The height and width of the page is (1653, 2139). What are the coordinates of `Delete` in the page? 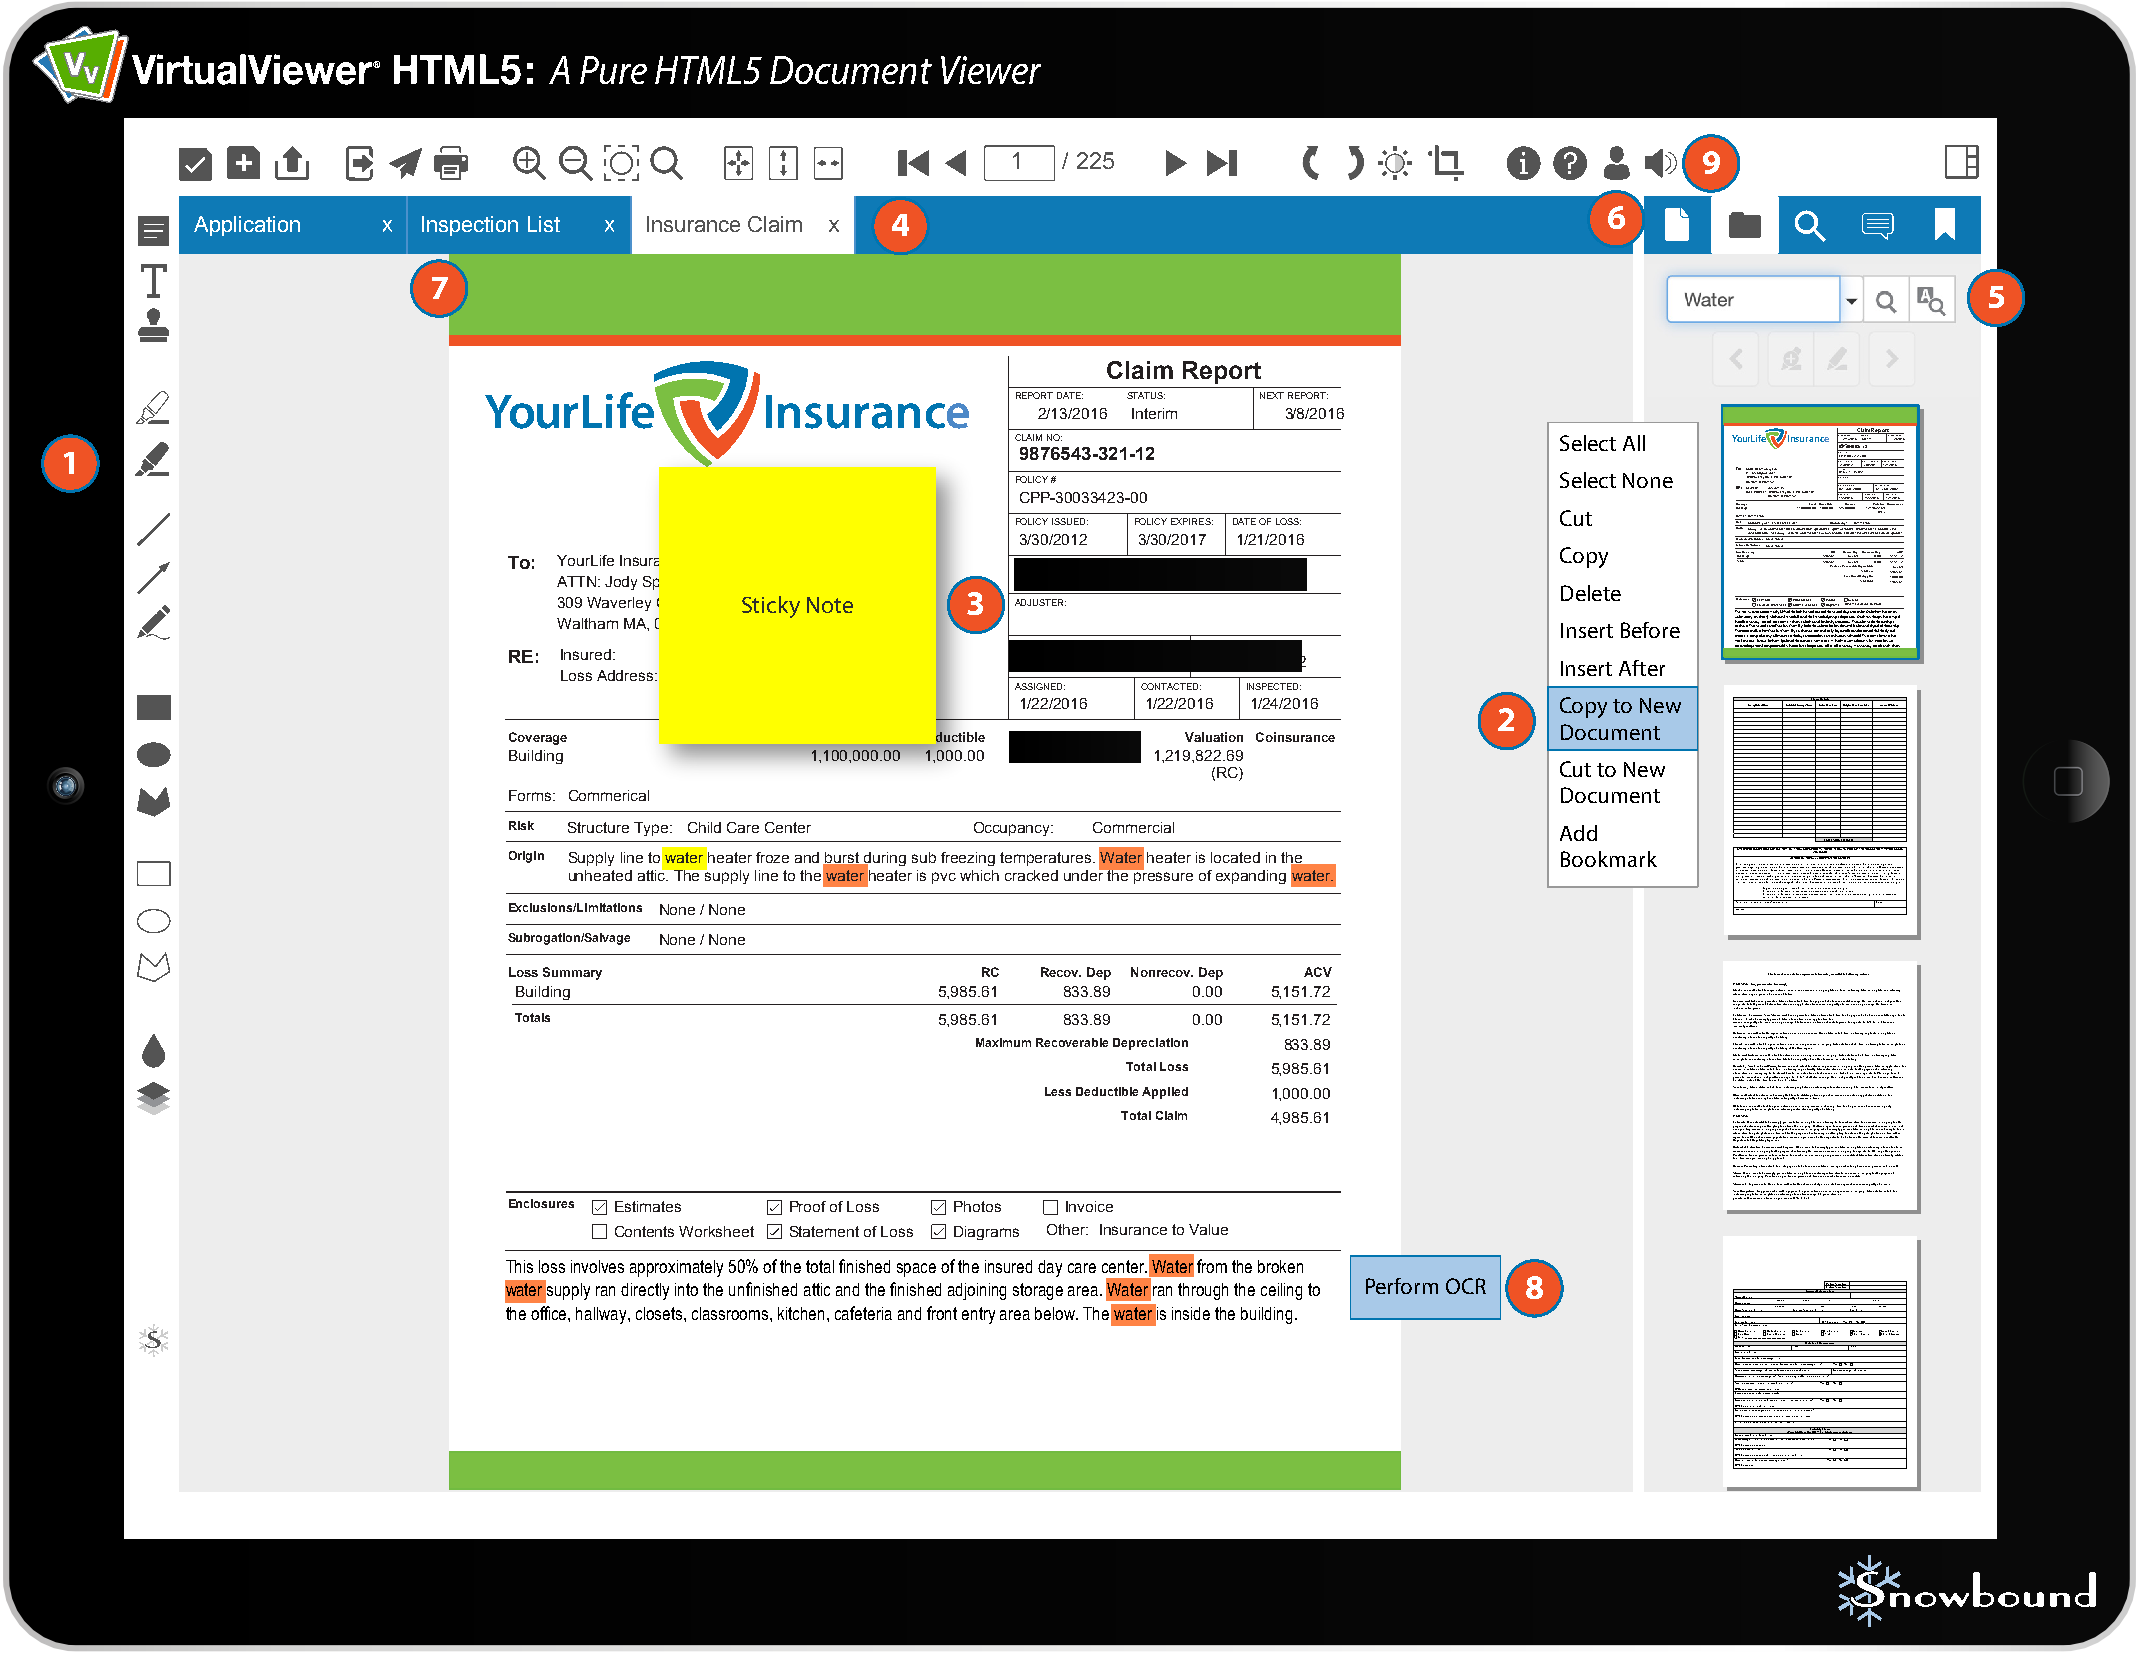 It's located at (1591, 593).
